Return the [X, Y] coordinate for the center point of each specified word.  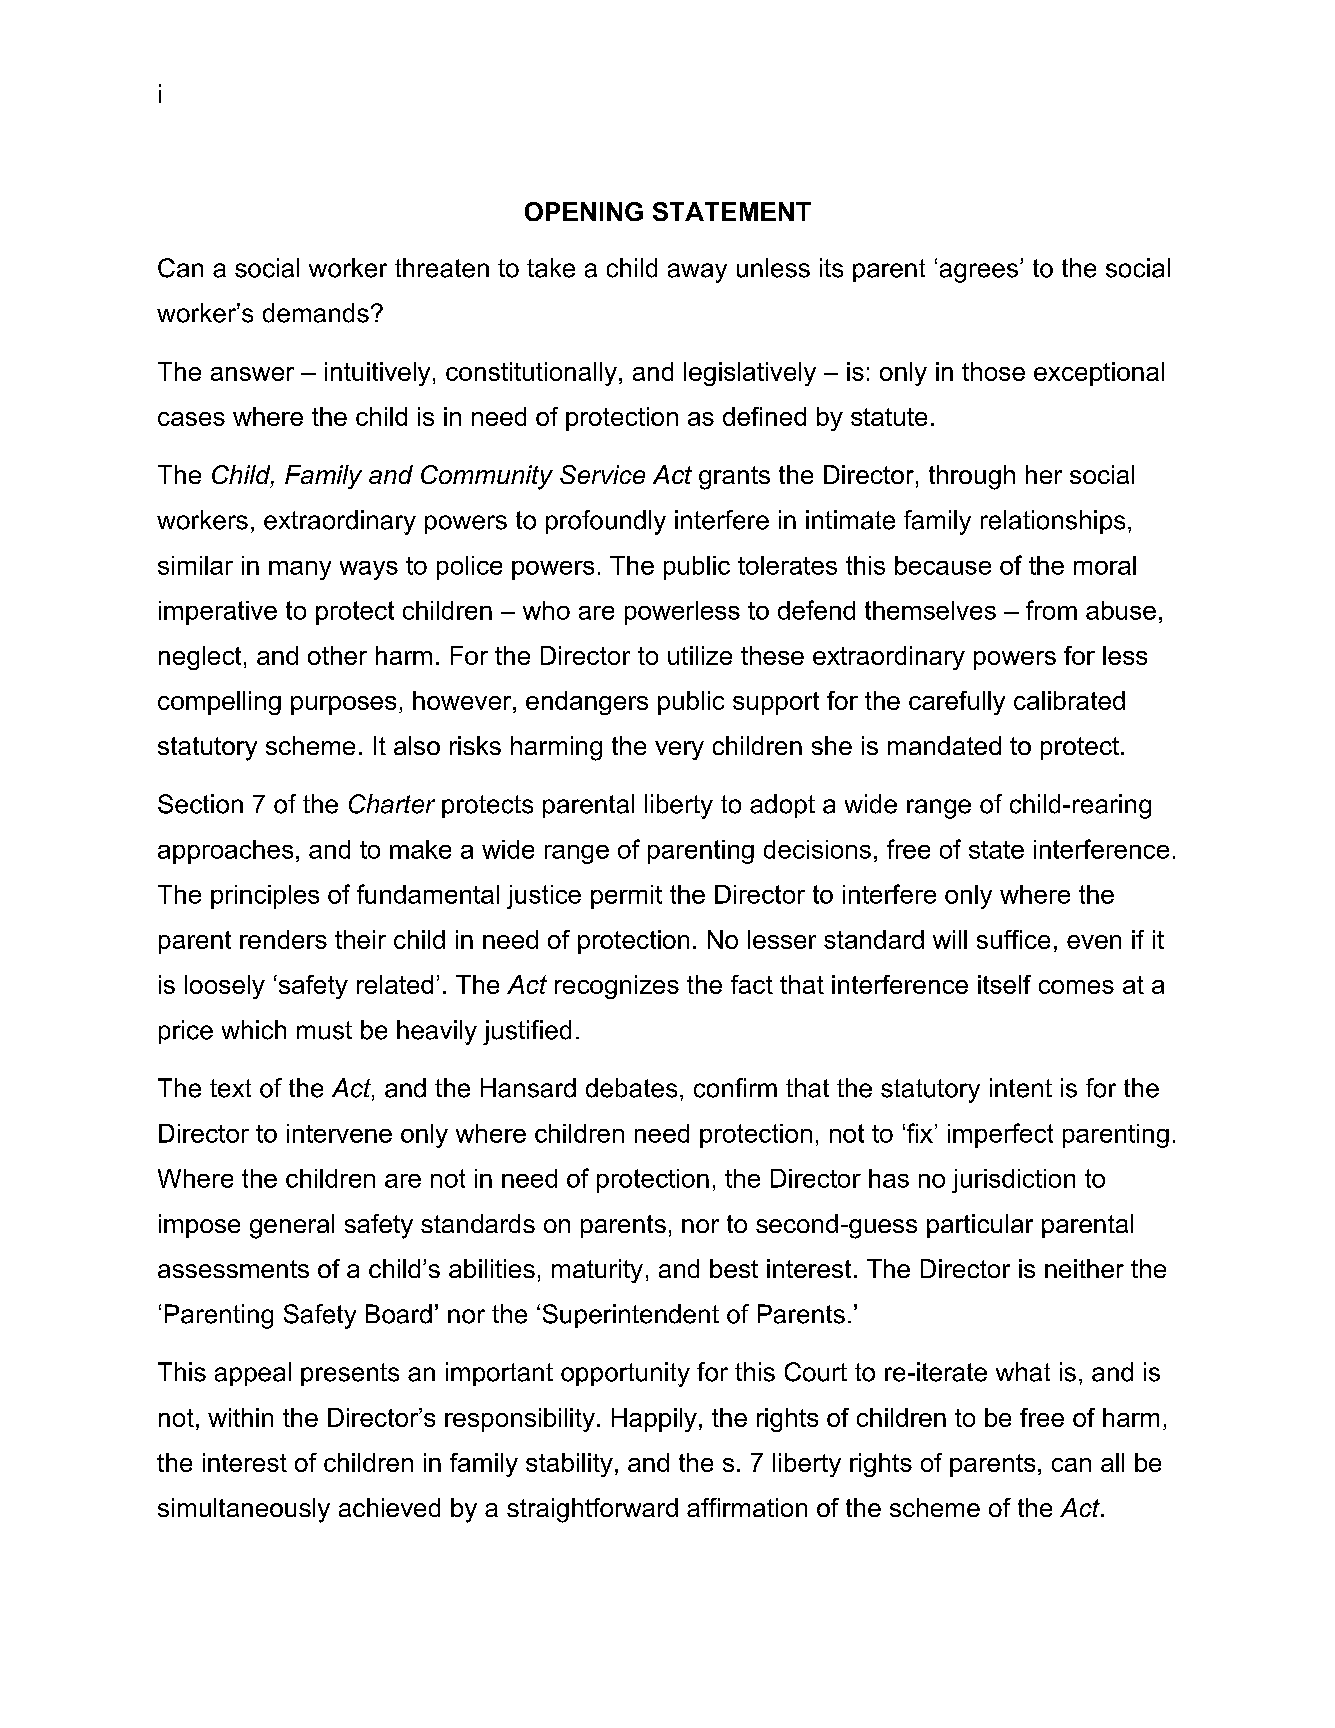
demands [316, 313]
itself [1004, 984]
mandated [944, 745]
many [300, 570]
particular [980, 1226]
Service [602, 474]
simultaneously [244, 1510]
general [292, 1226]
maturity [597, 1271]
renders [283, 939]
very [679, 750]
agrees [979, 273]
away [697, 273]
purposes [343, 705]
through [972, 477]
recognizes [617, 987]
